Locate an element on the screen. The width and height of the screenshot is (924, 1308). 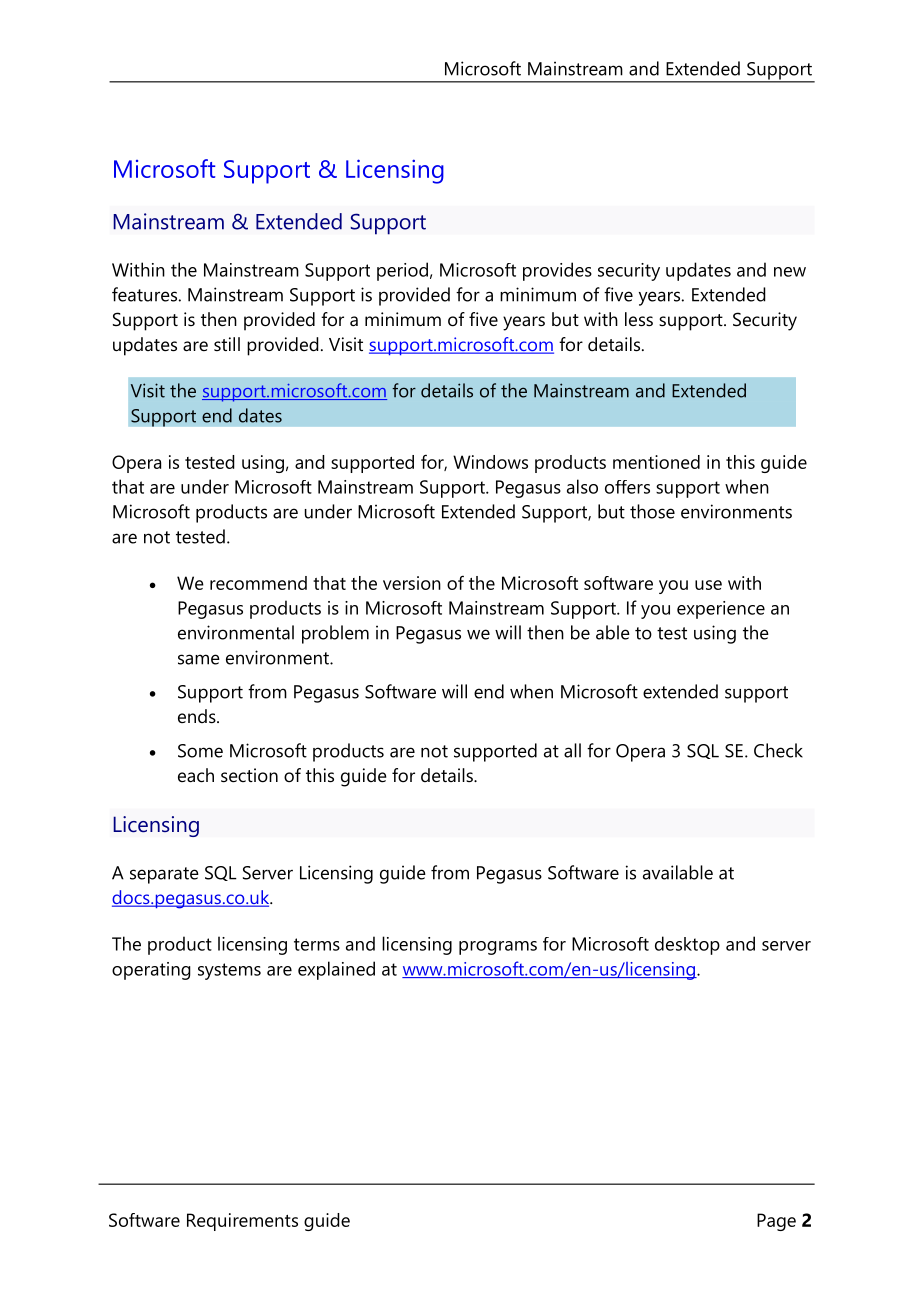
systems is located at coordinates (229, 971).
